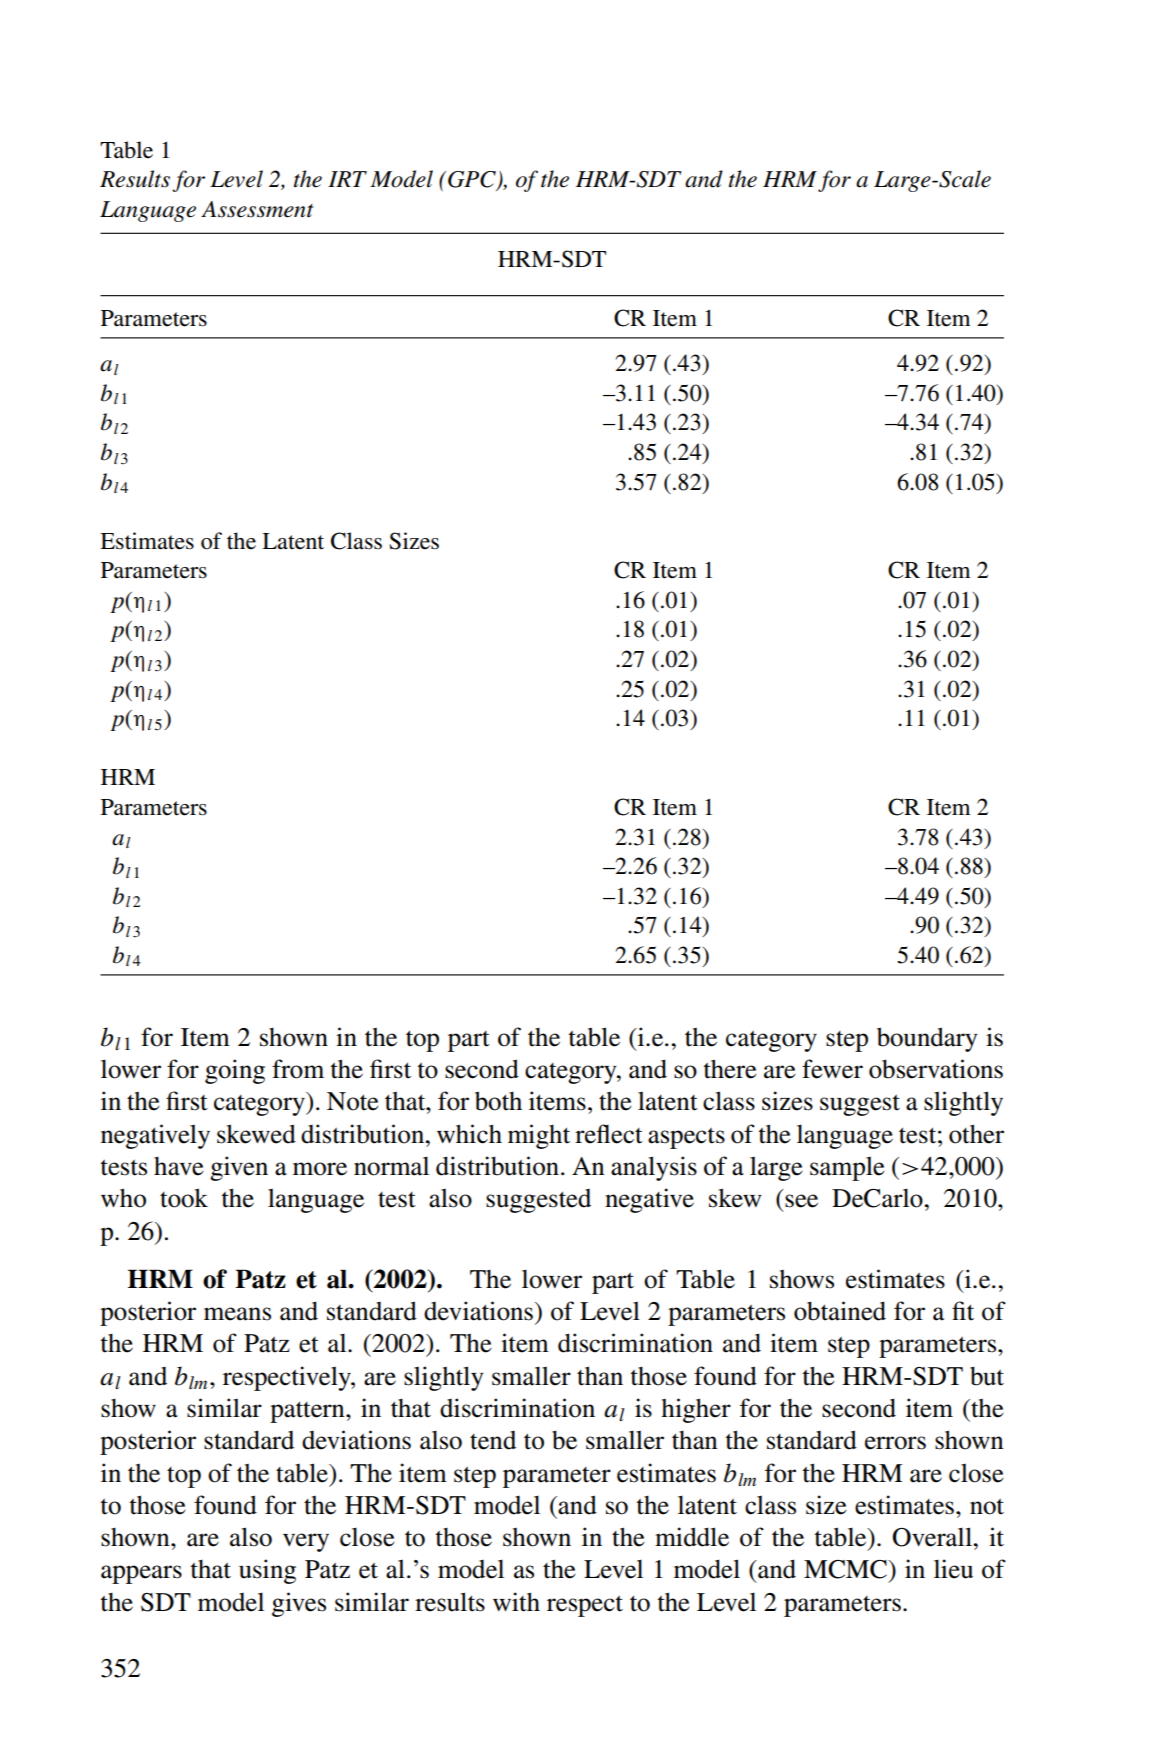  I want to click on both, so click(498, 1101).
